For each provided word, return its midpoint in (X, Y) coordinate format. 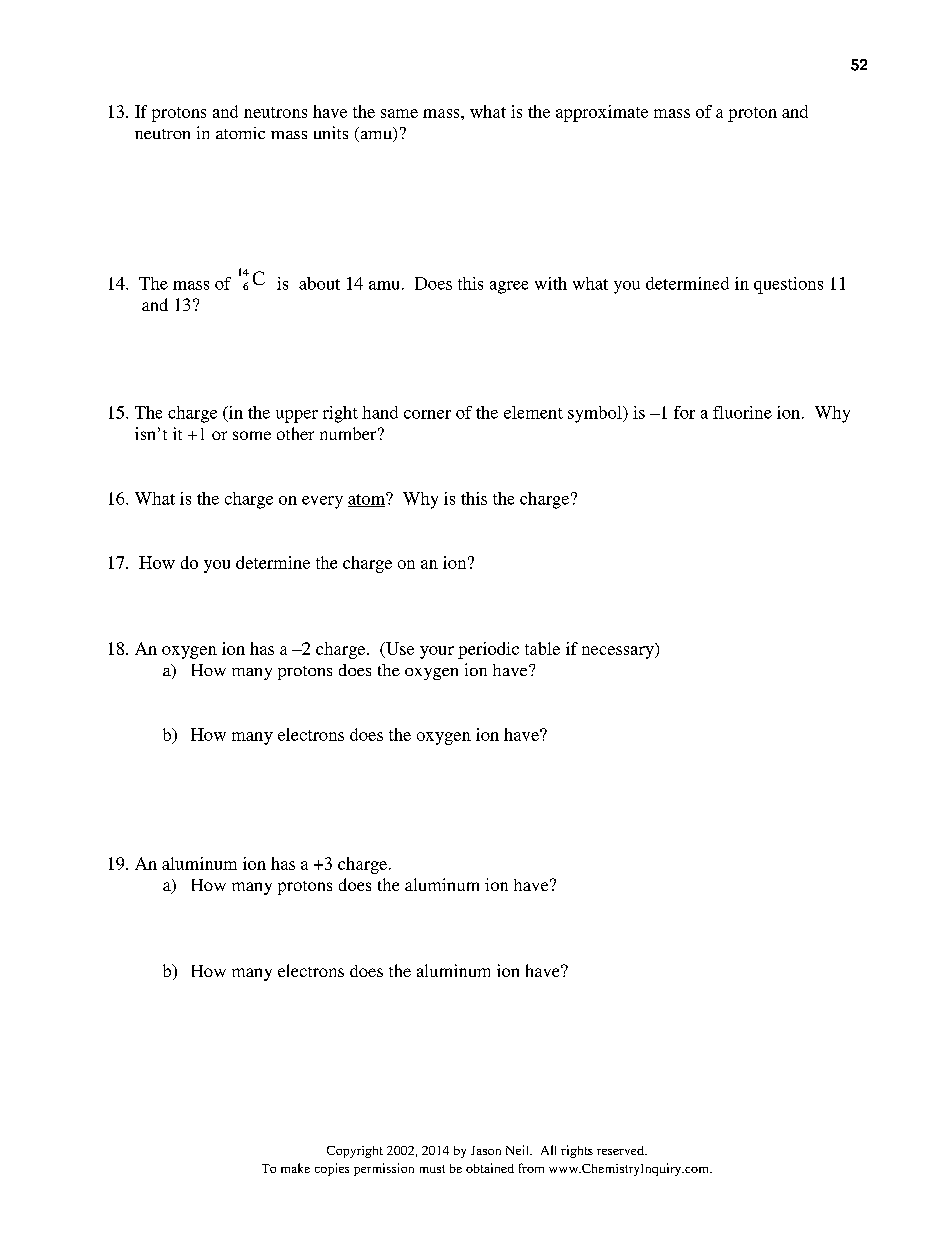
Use (399, 650)
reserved (621, 1150)
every (322, 502)
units (331, 132)
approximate (602, 113)
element (533, 412)
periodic (488, 650)
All (548, 1150)
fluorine (742, 412)
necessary (619, 652)
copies (332, 1169)
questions (788, 285)
